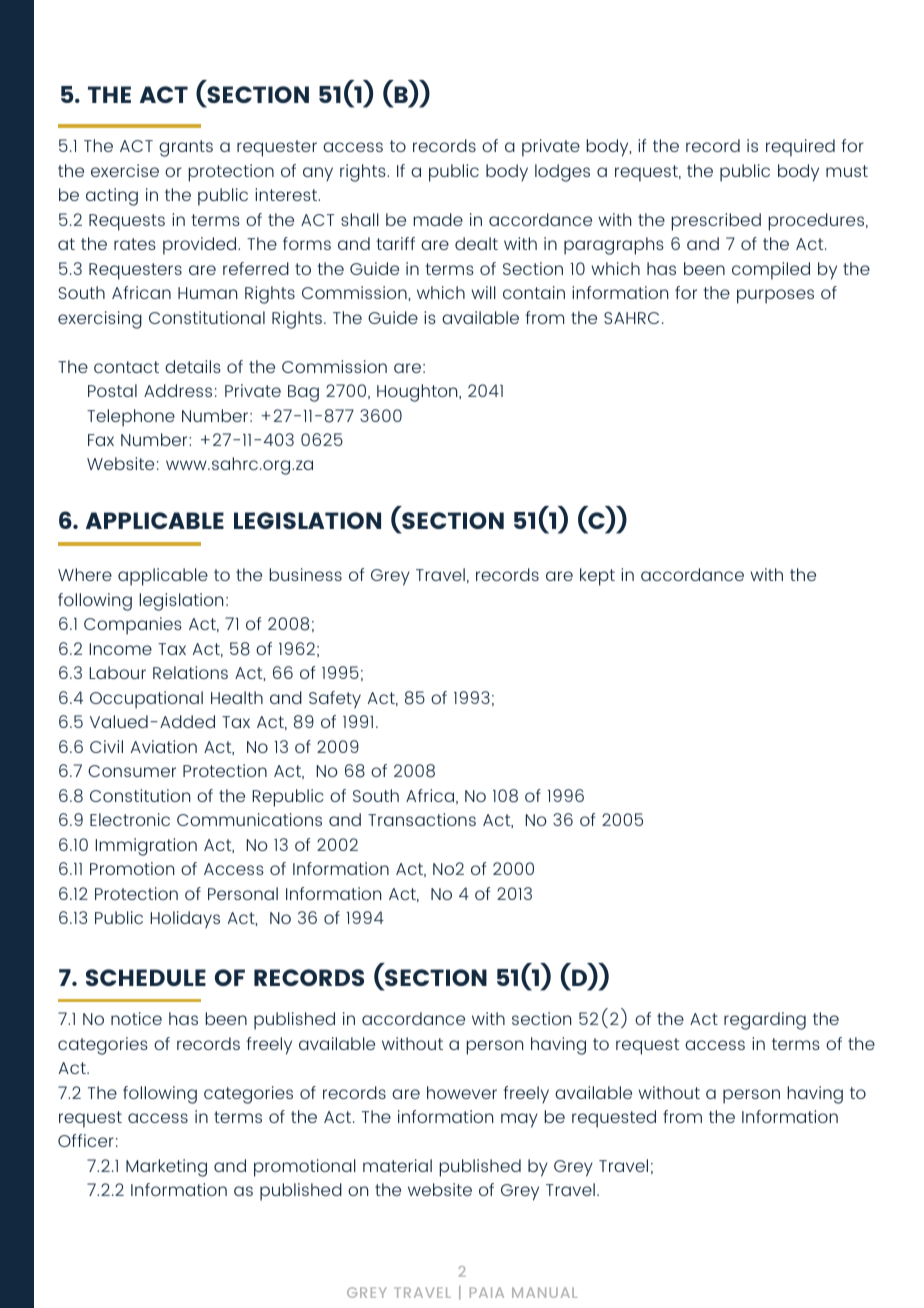  What do you see at coordinates (166, 1168) in the document?
I see `Marketing` at bounding box center [166, 1168].
